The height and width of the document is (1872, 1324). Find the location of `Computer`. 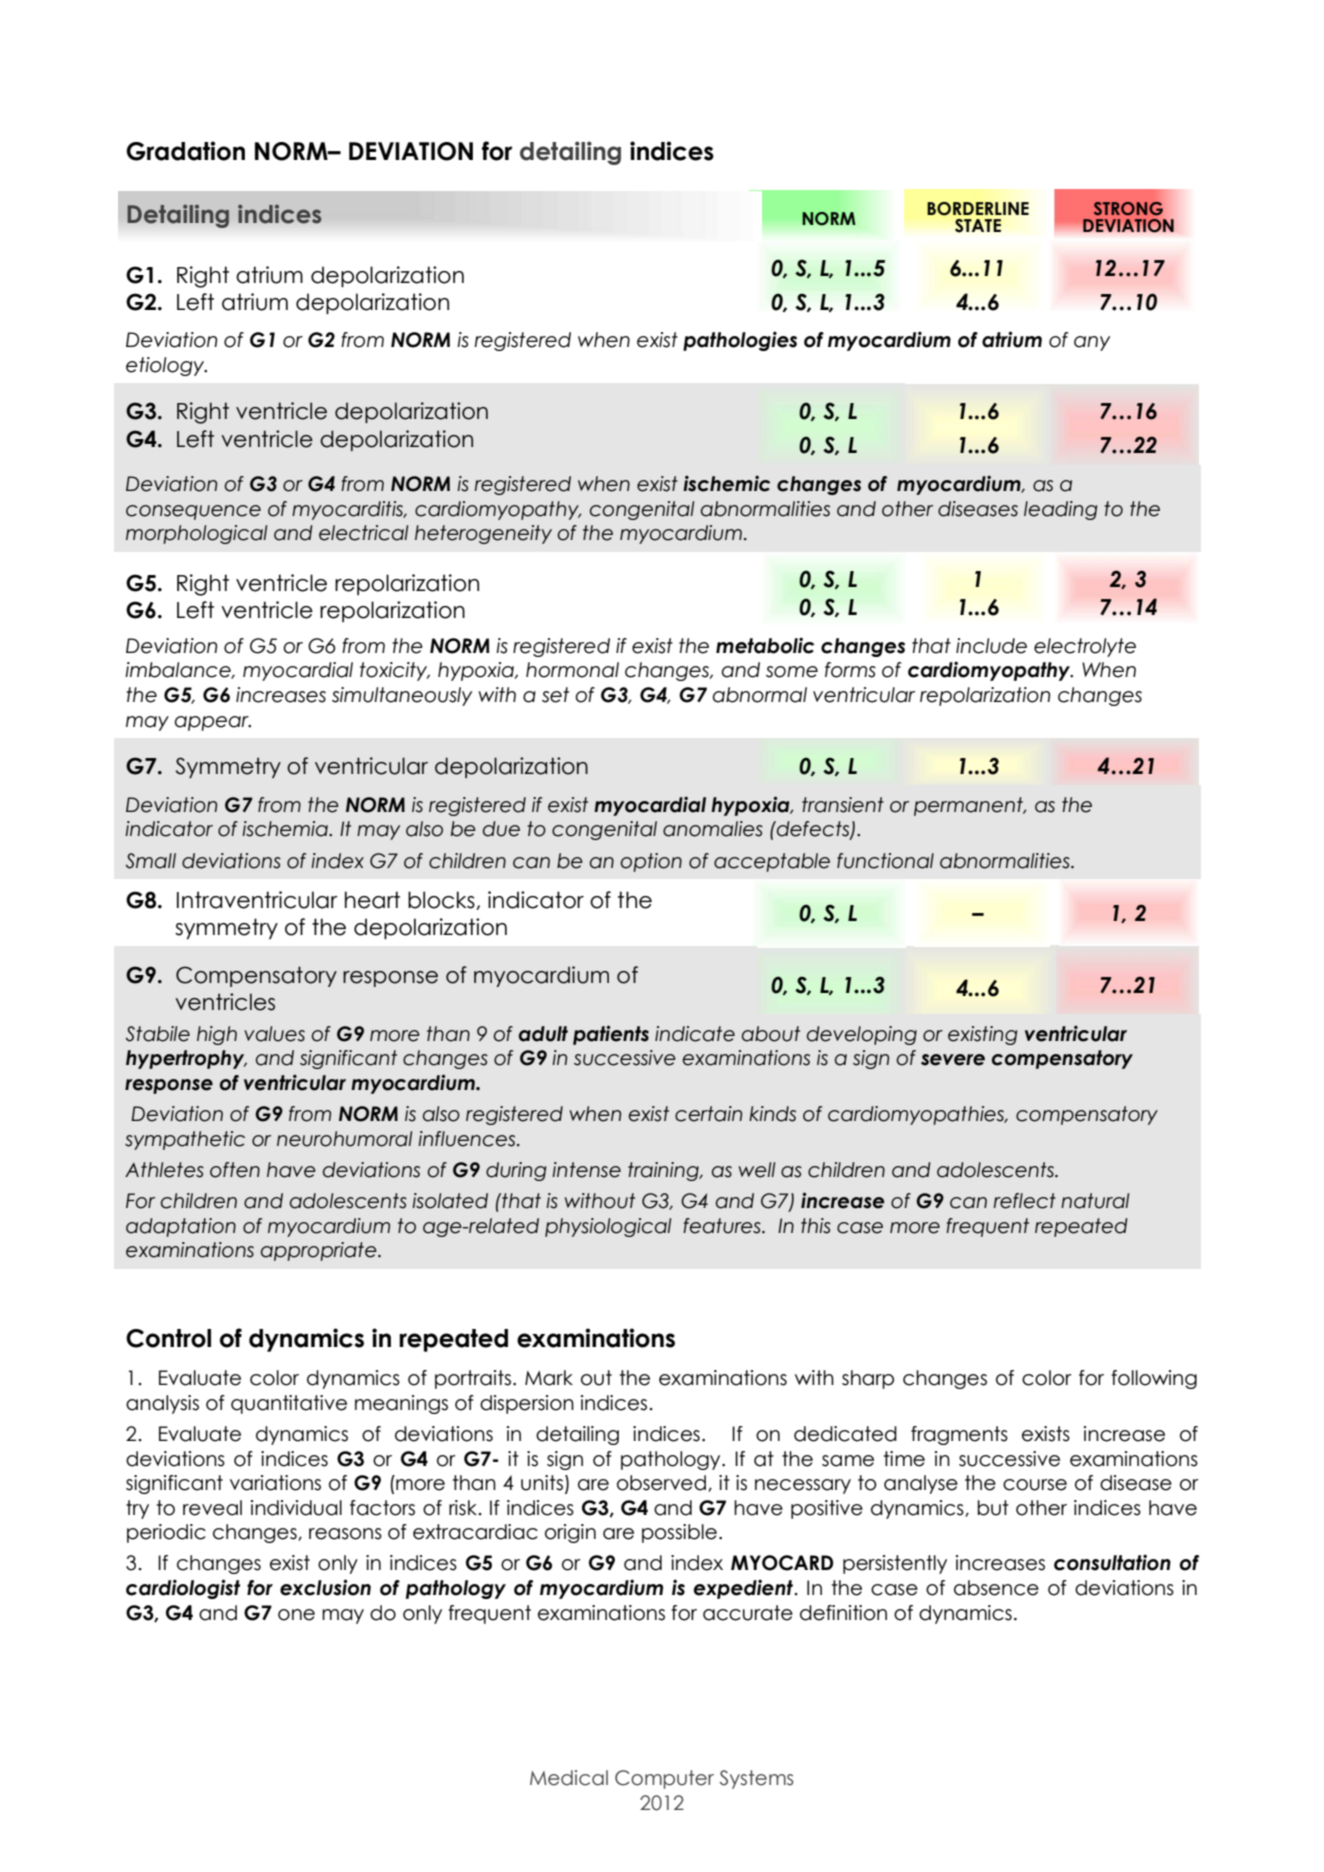

Computer is located at coordinates (664, 1779).
